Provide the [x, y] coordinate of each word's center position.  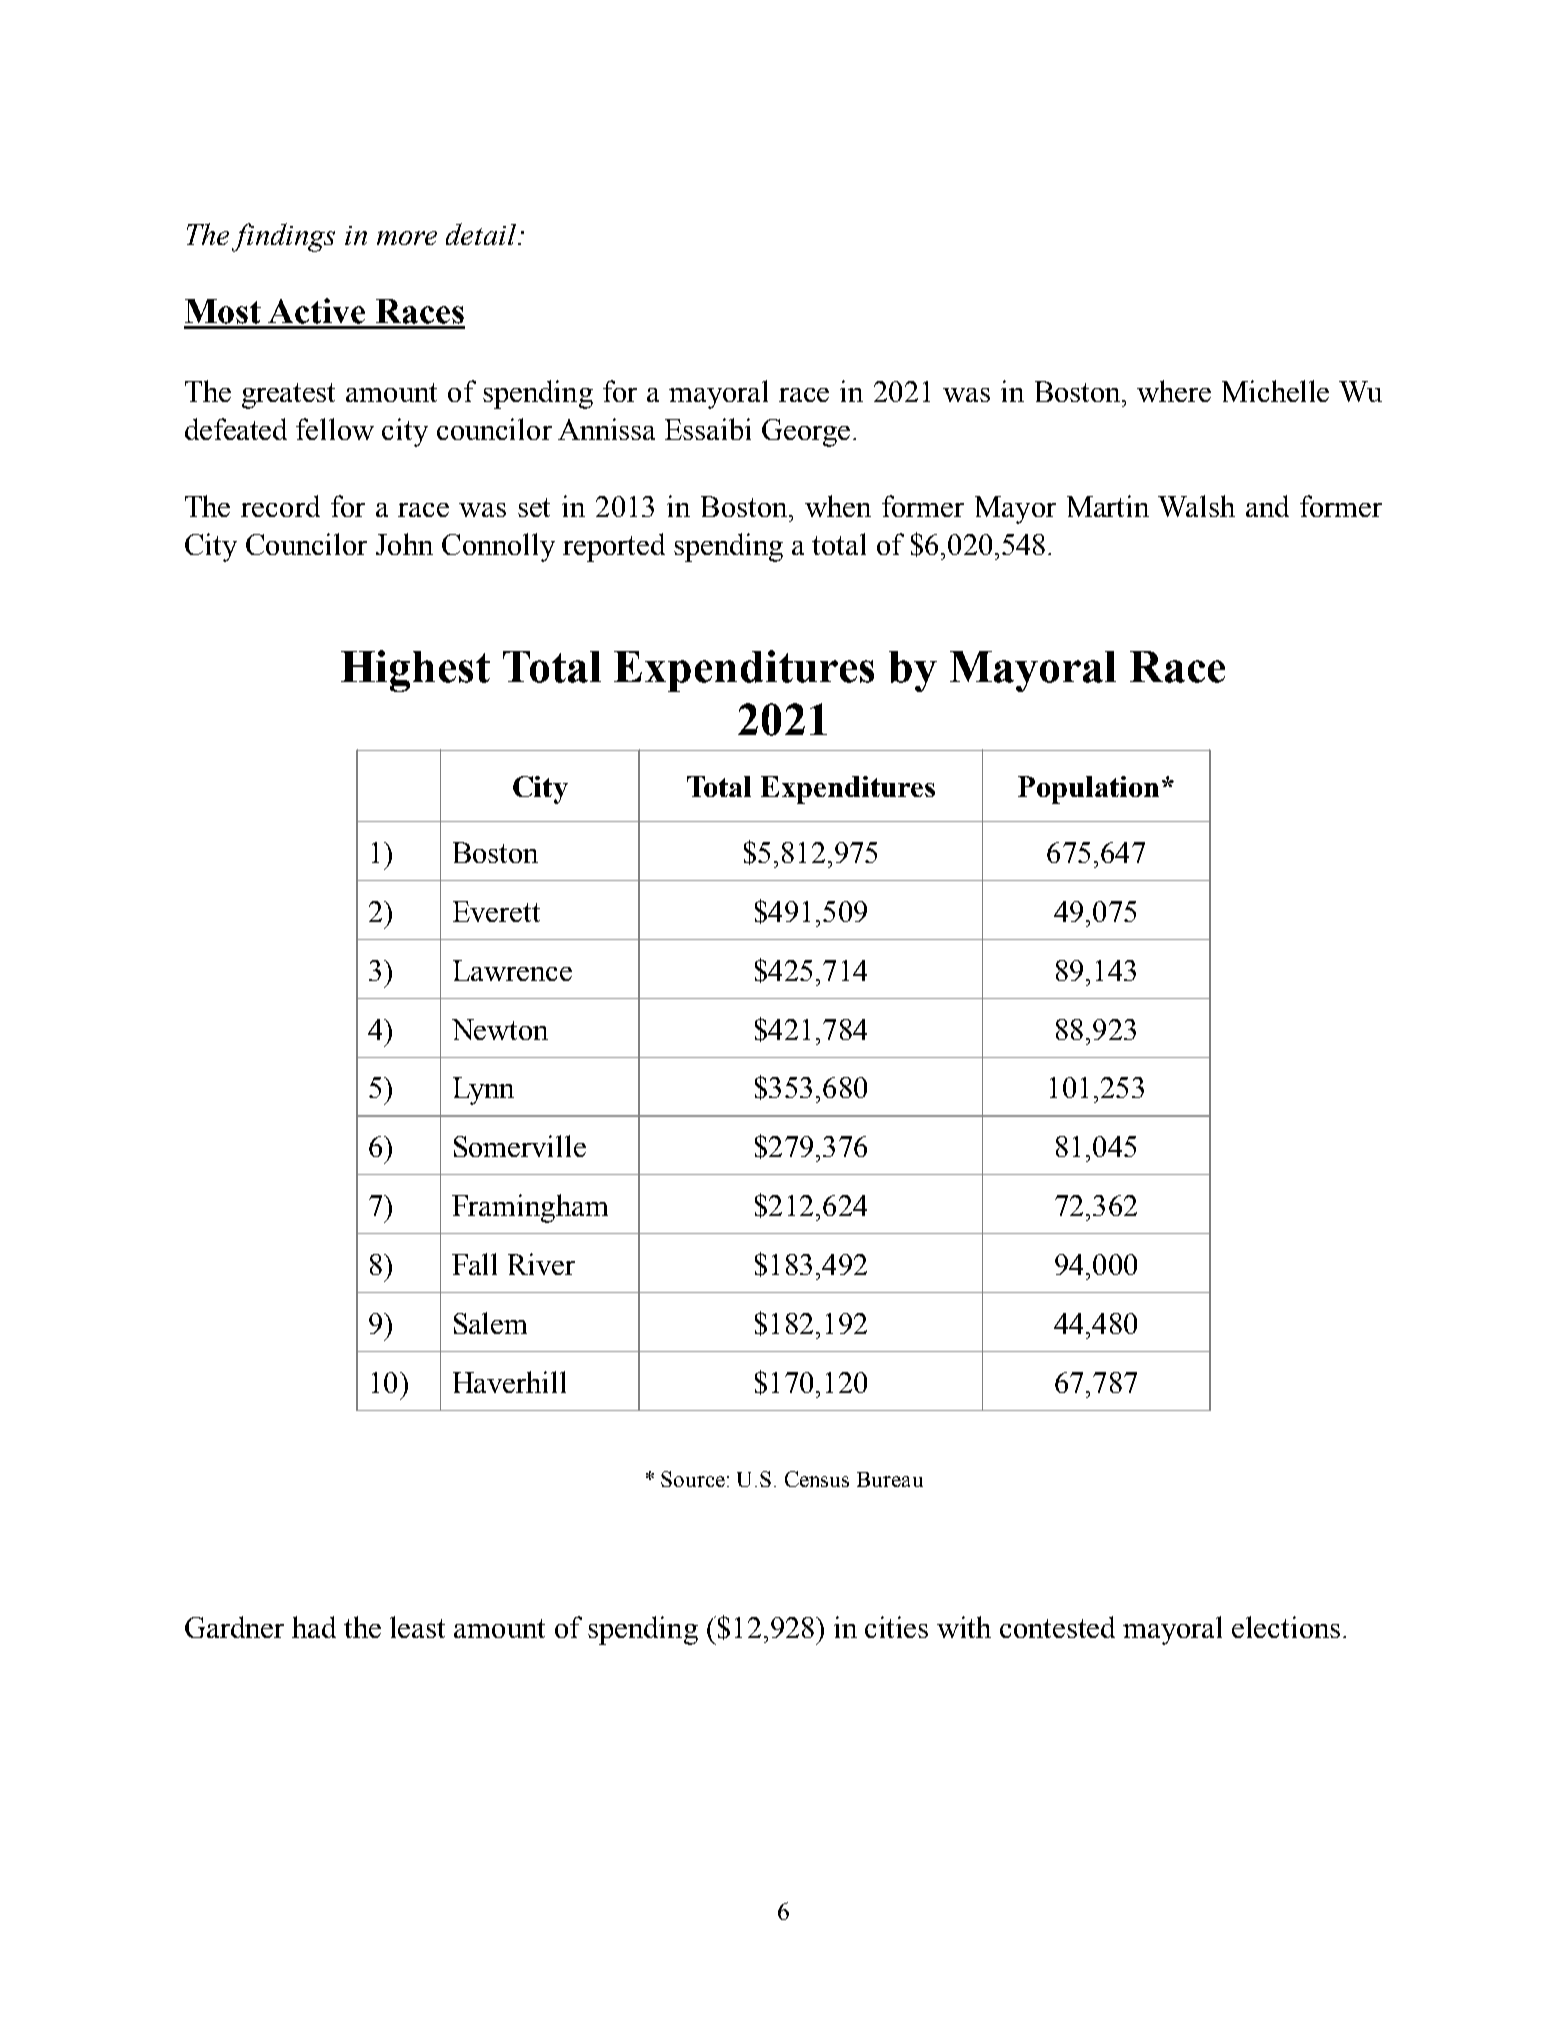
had [314, 1627]
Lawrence [512, 970]
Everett [496, 911]
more [407, 238]
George [806, 433]
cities [896, 1627]
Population [1088, 790]
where [1174, 391]
